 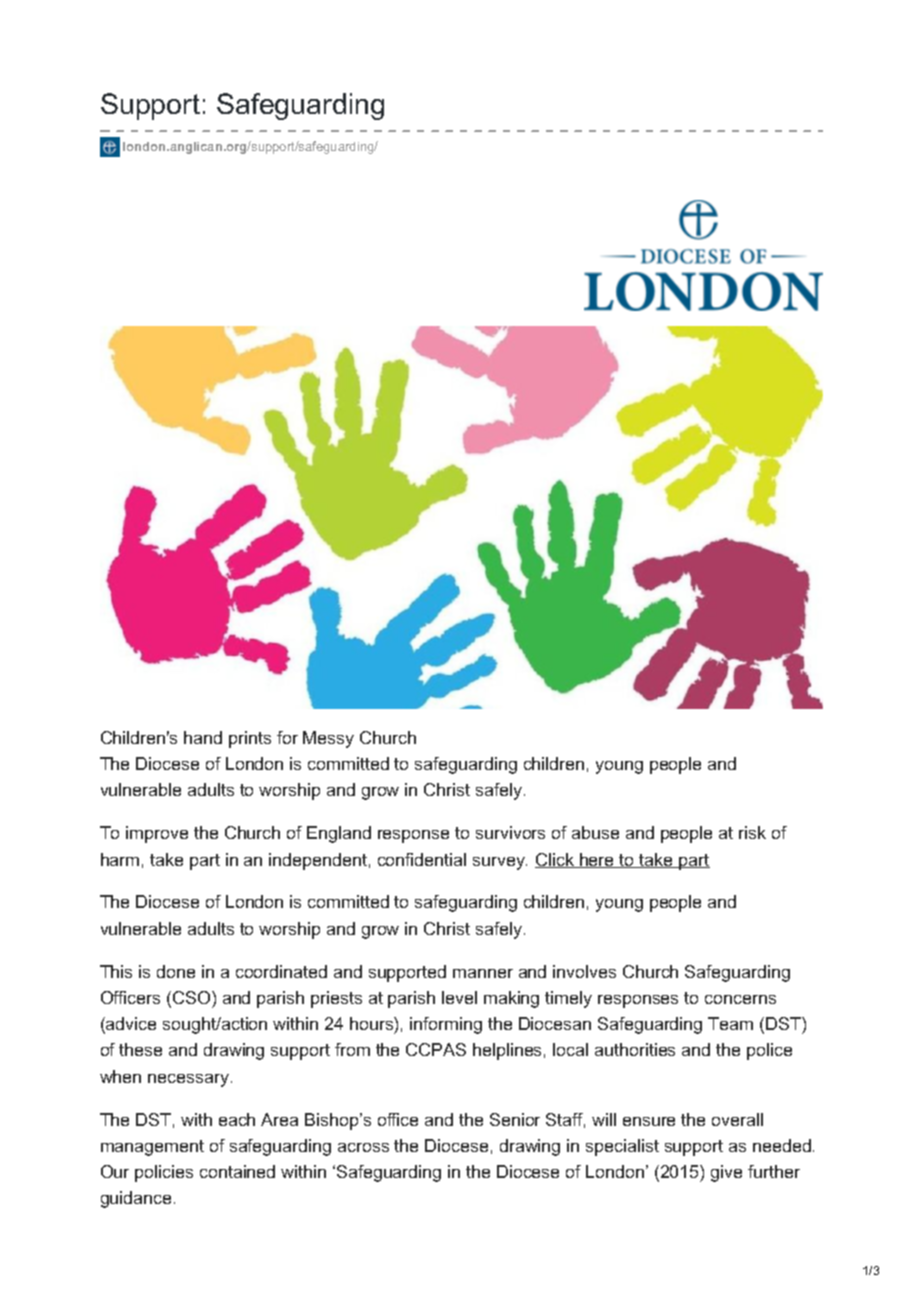 What do you see at coordinates (740, 999) in the image?
I see `concerns` at bounding box center [740, 999].
